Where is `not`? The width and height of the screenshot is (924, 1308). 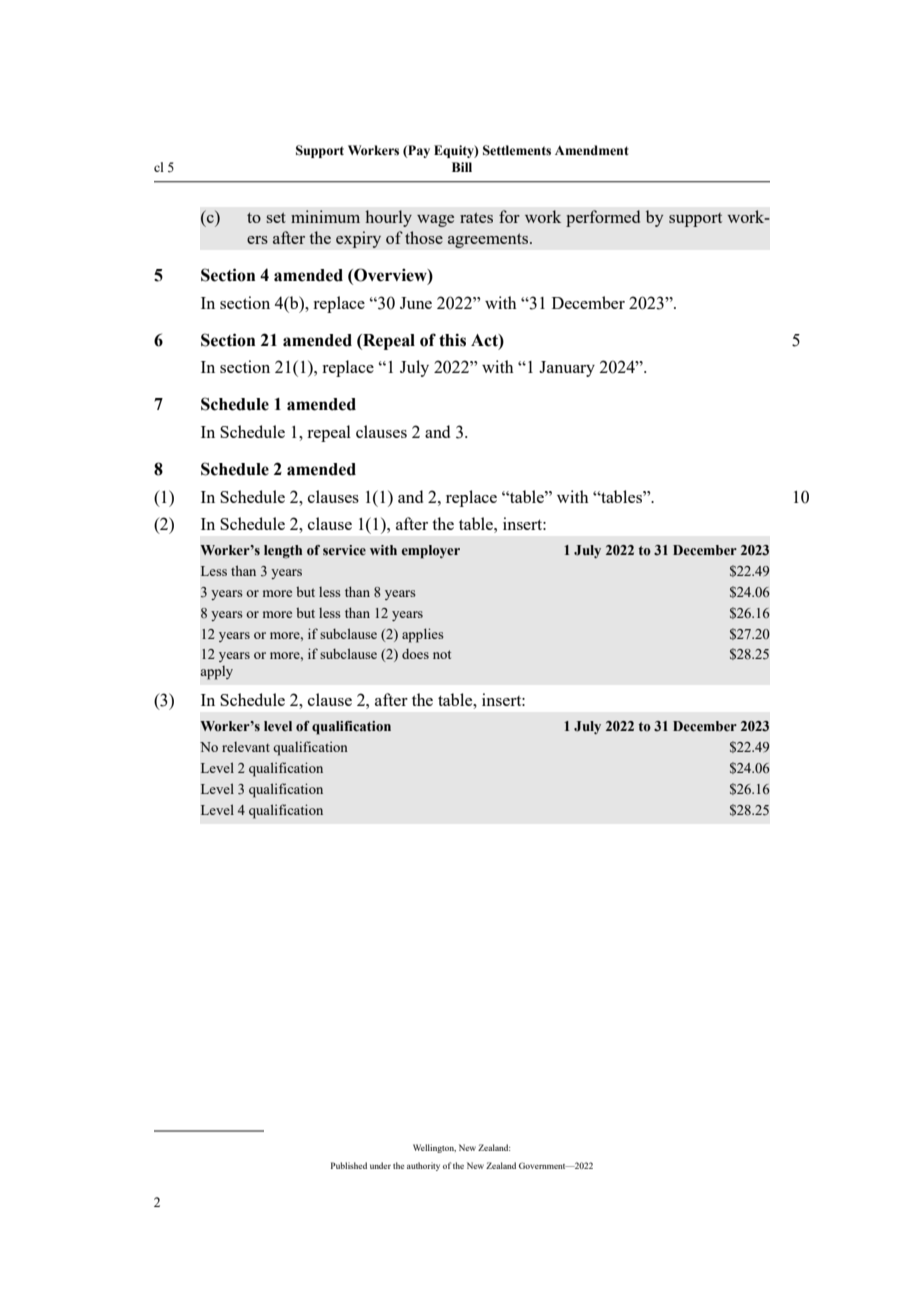 not is located at coordinates (442, 654).
